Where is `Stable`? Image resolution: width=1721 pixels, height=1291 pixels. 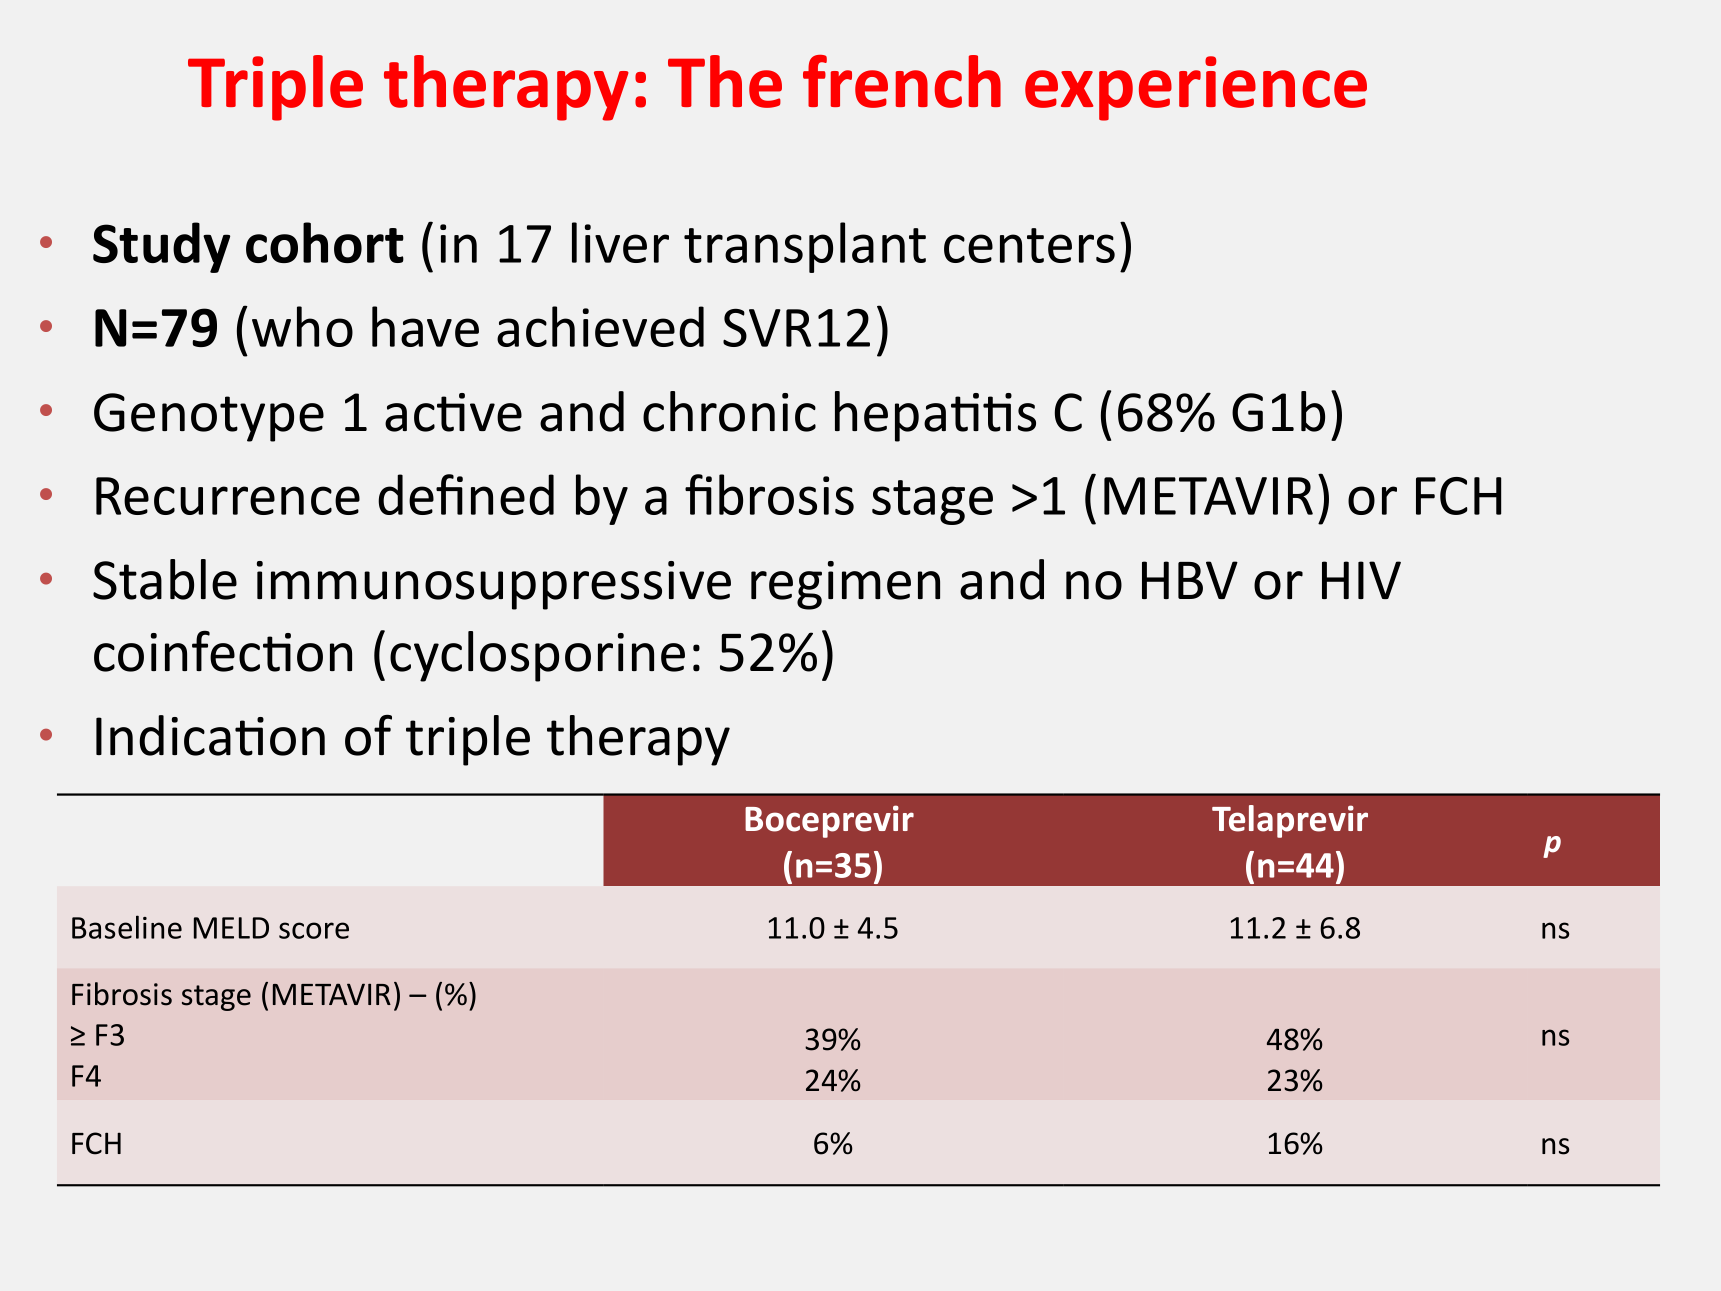
Stable is located at coordinates (165, 579).
